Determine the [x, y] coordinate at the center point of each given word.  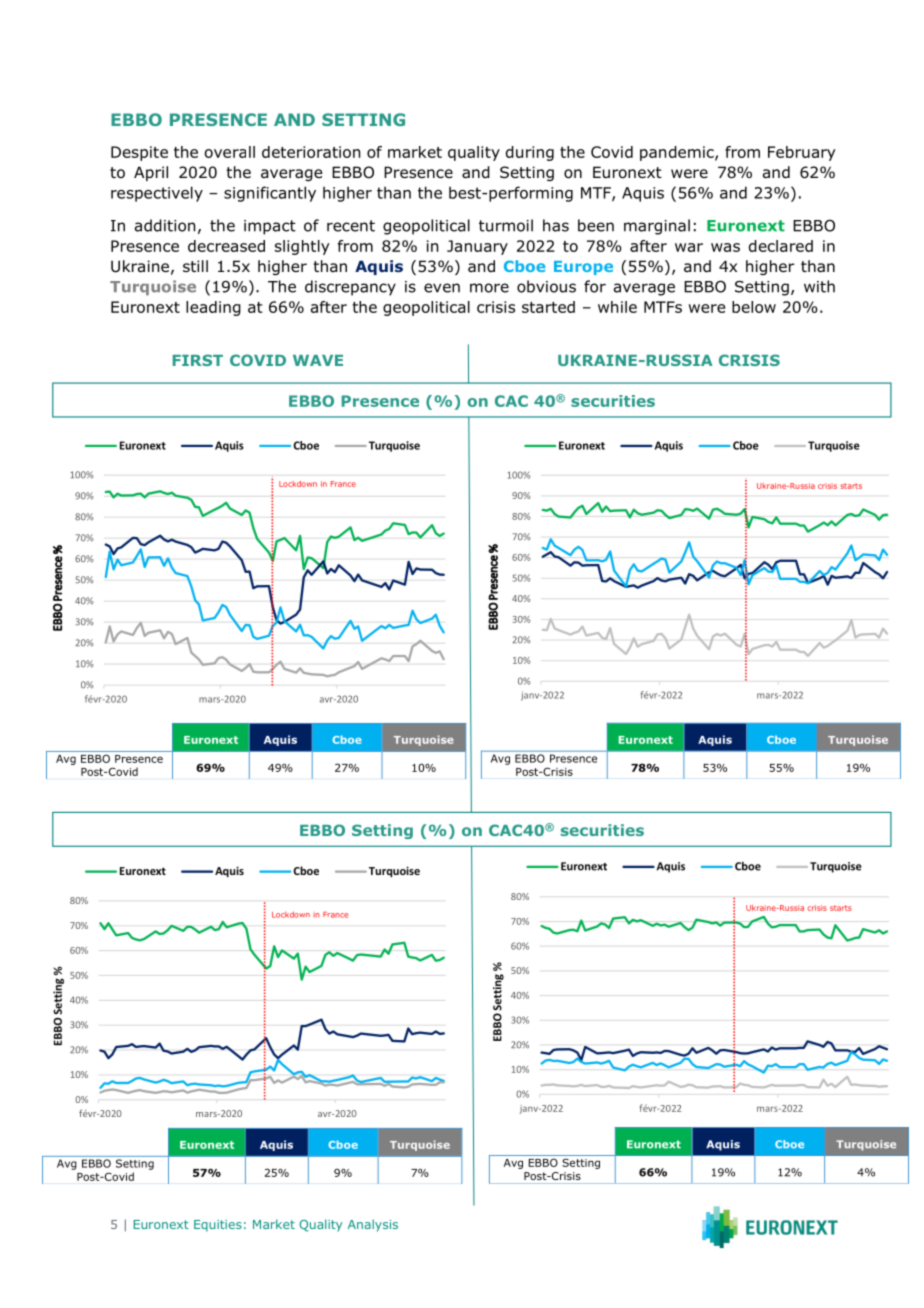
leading [213, 308]
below [754, 307]
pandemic [678, 153]
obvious [546, 286]
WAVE [318, 360]
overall [230, 152]
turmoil [506, 225]
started [548, 307]
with [819, 286]
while [617, 307]
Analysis [373, 1225]
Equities [218, 1226]
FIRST [198, 360]
